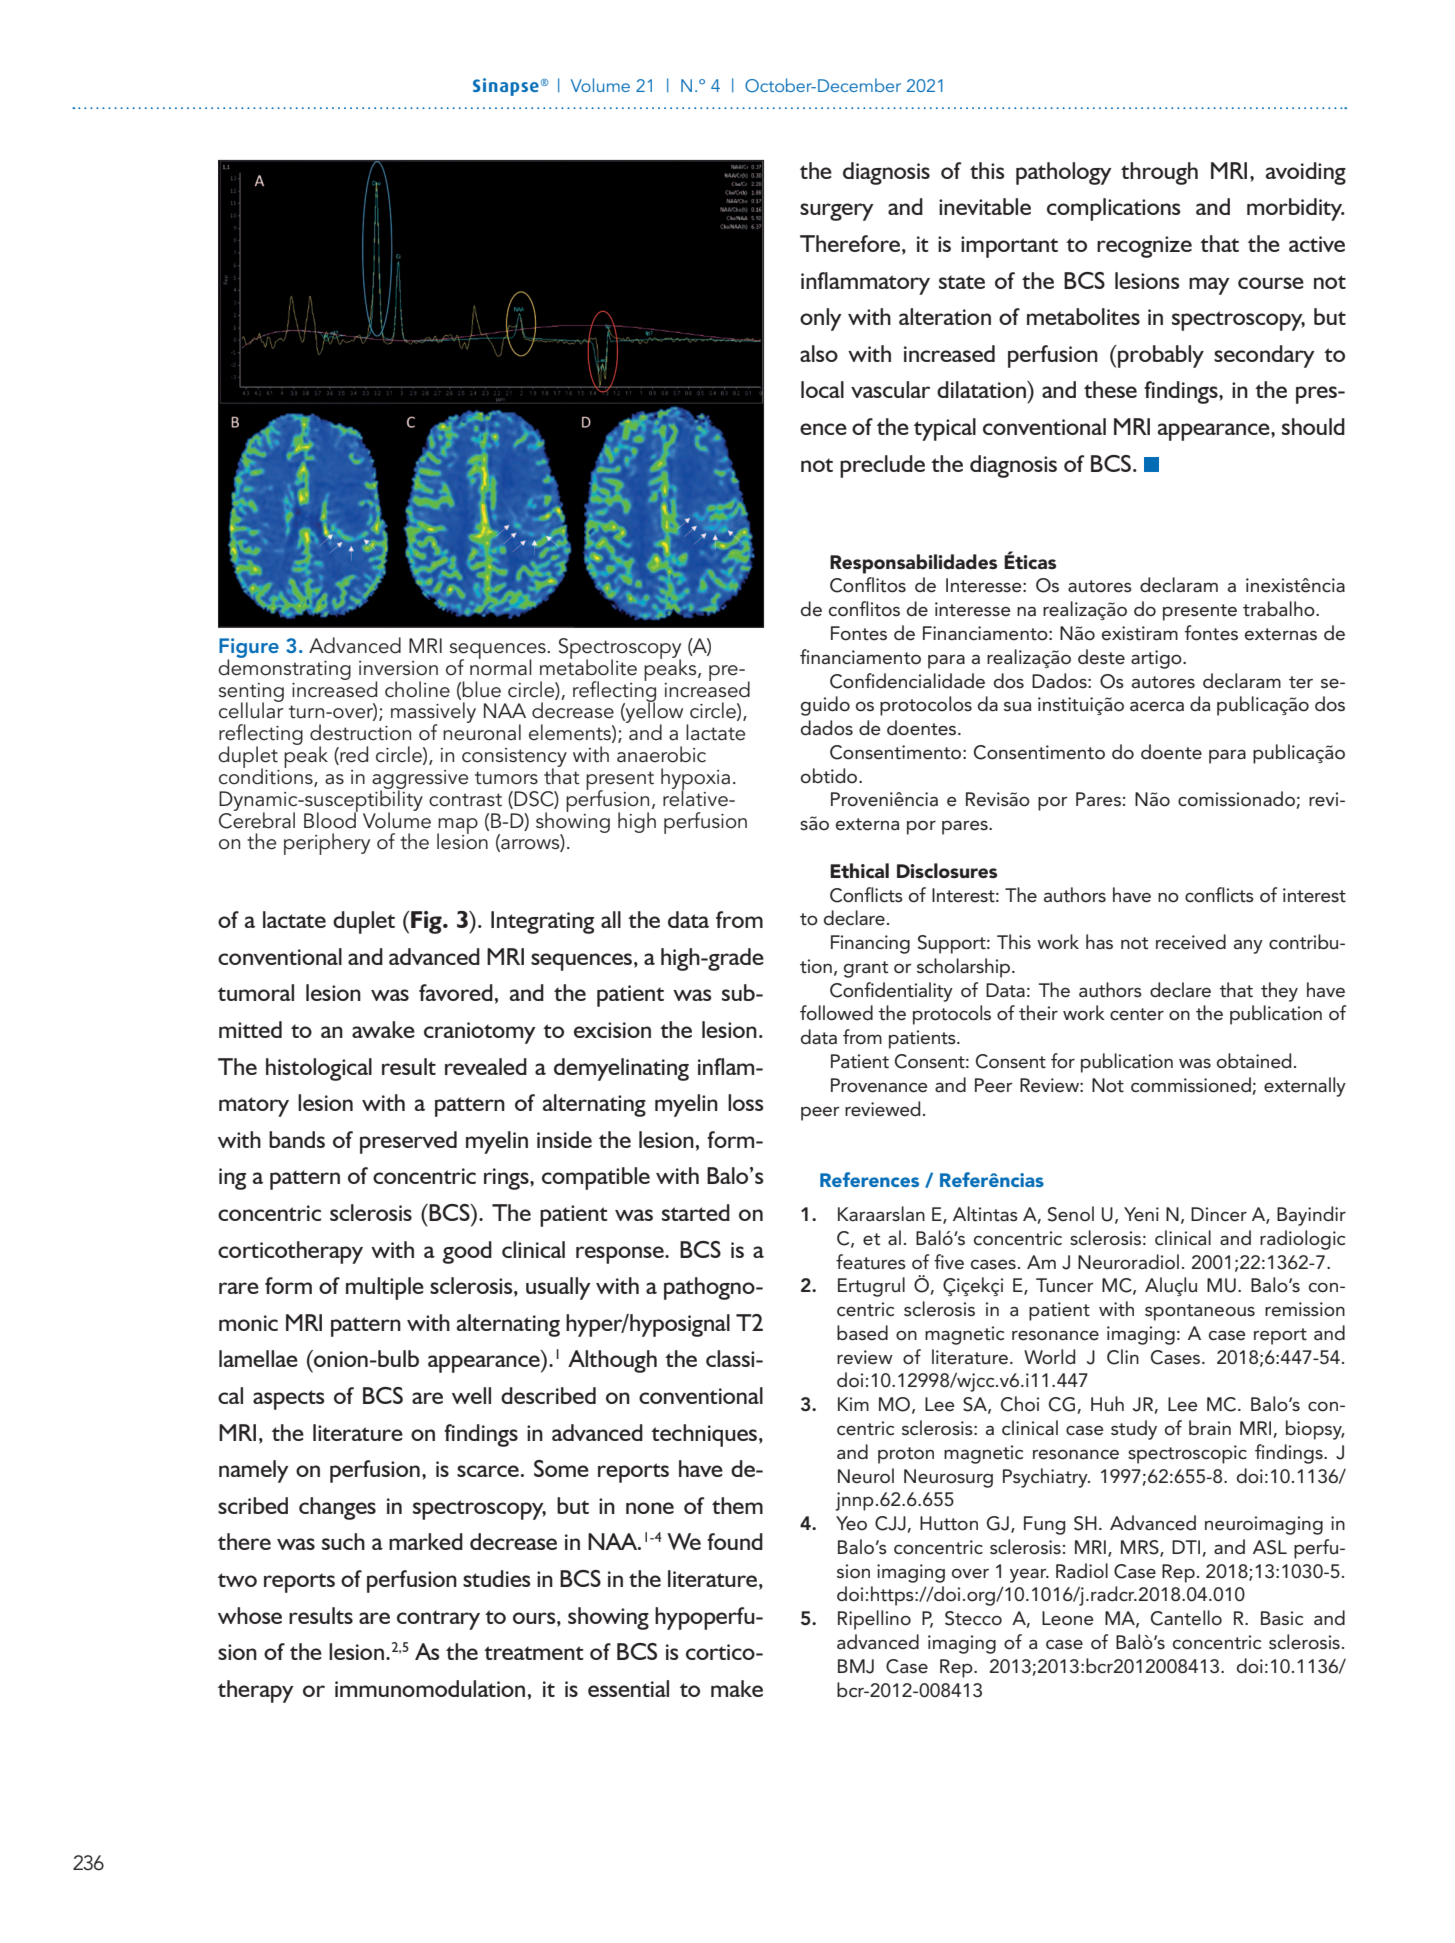  I want to click on only, so click(821, 319).
